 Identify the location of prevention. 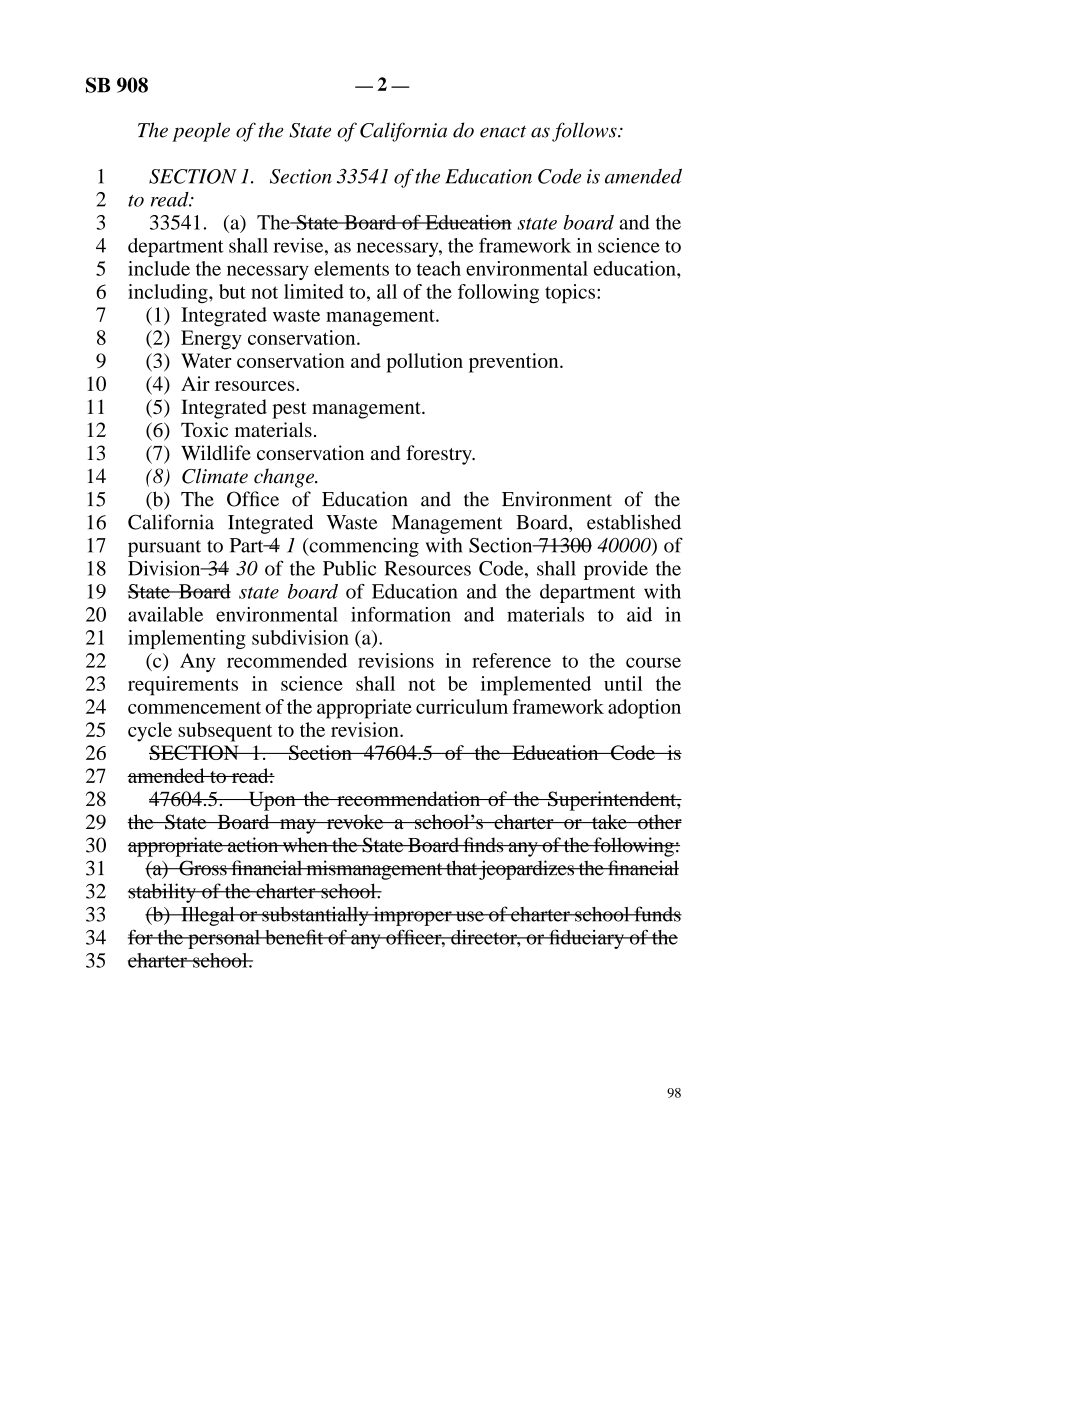
(515, 363).
